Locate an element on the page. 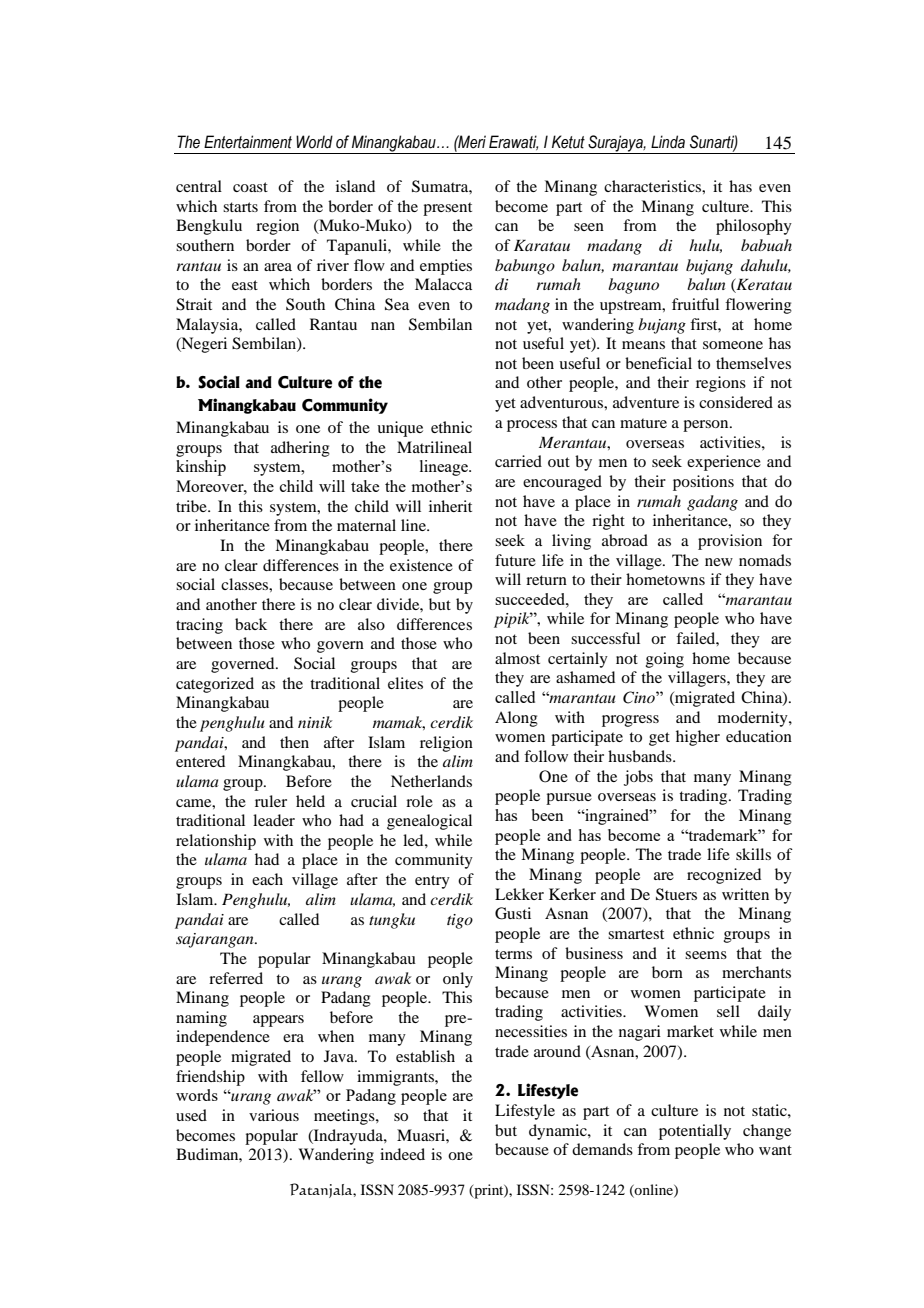 The height and width of the document is (1308, 924). ruler is located at coordinates (271, 801).
